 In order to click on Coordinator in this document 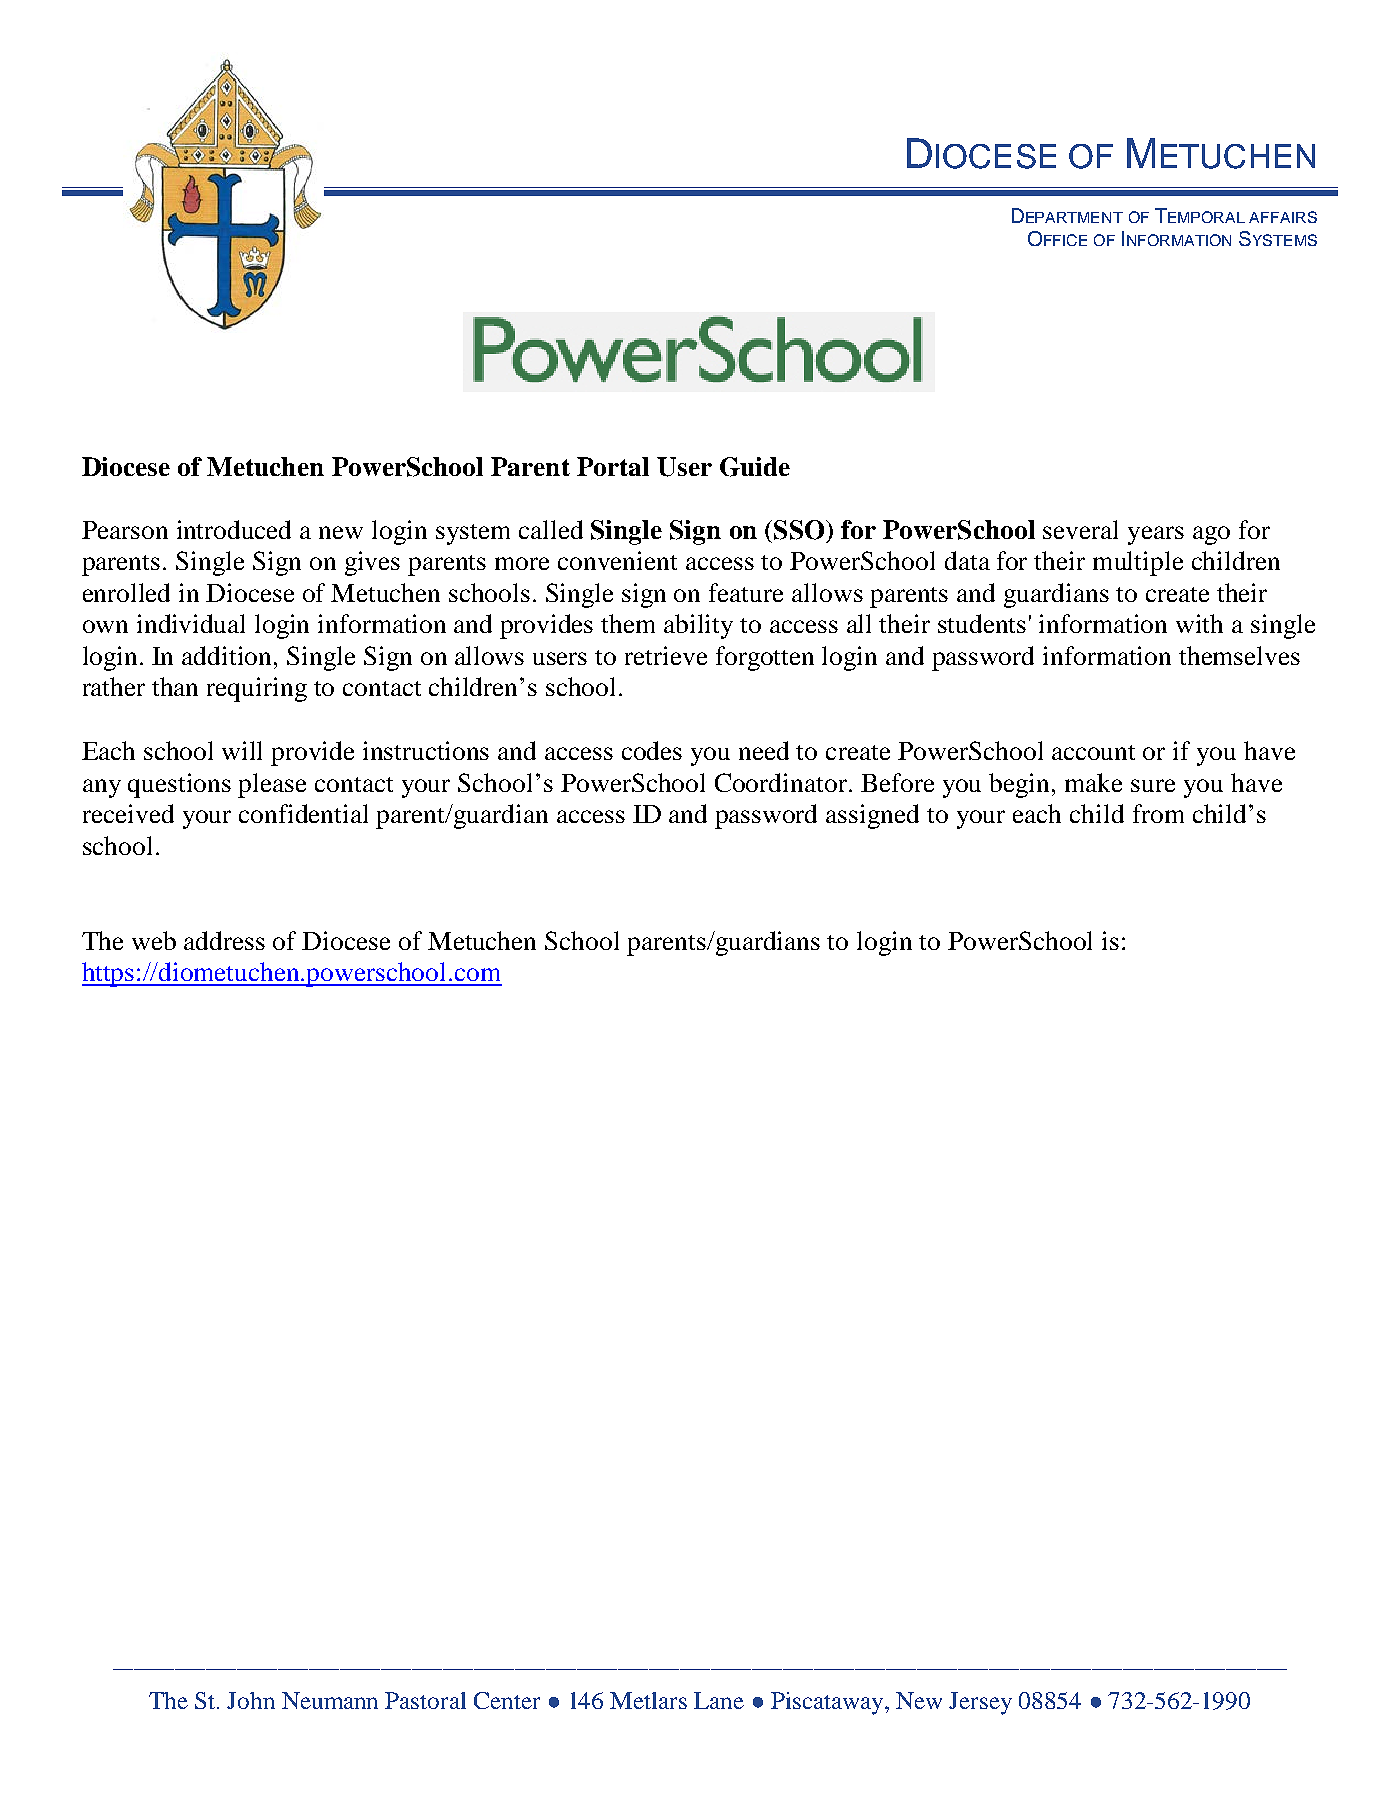, I will do `click(781, 782)`.
